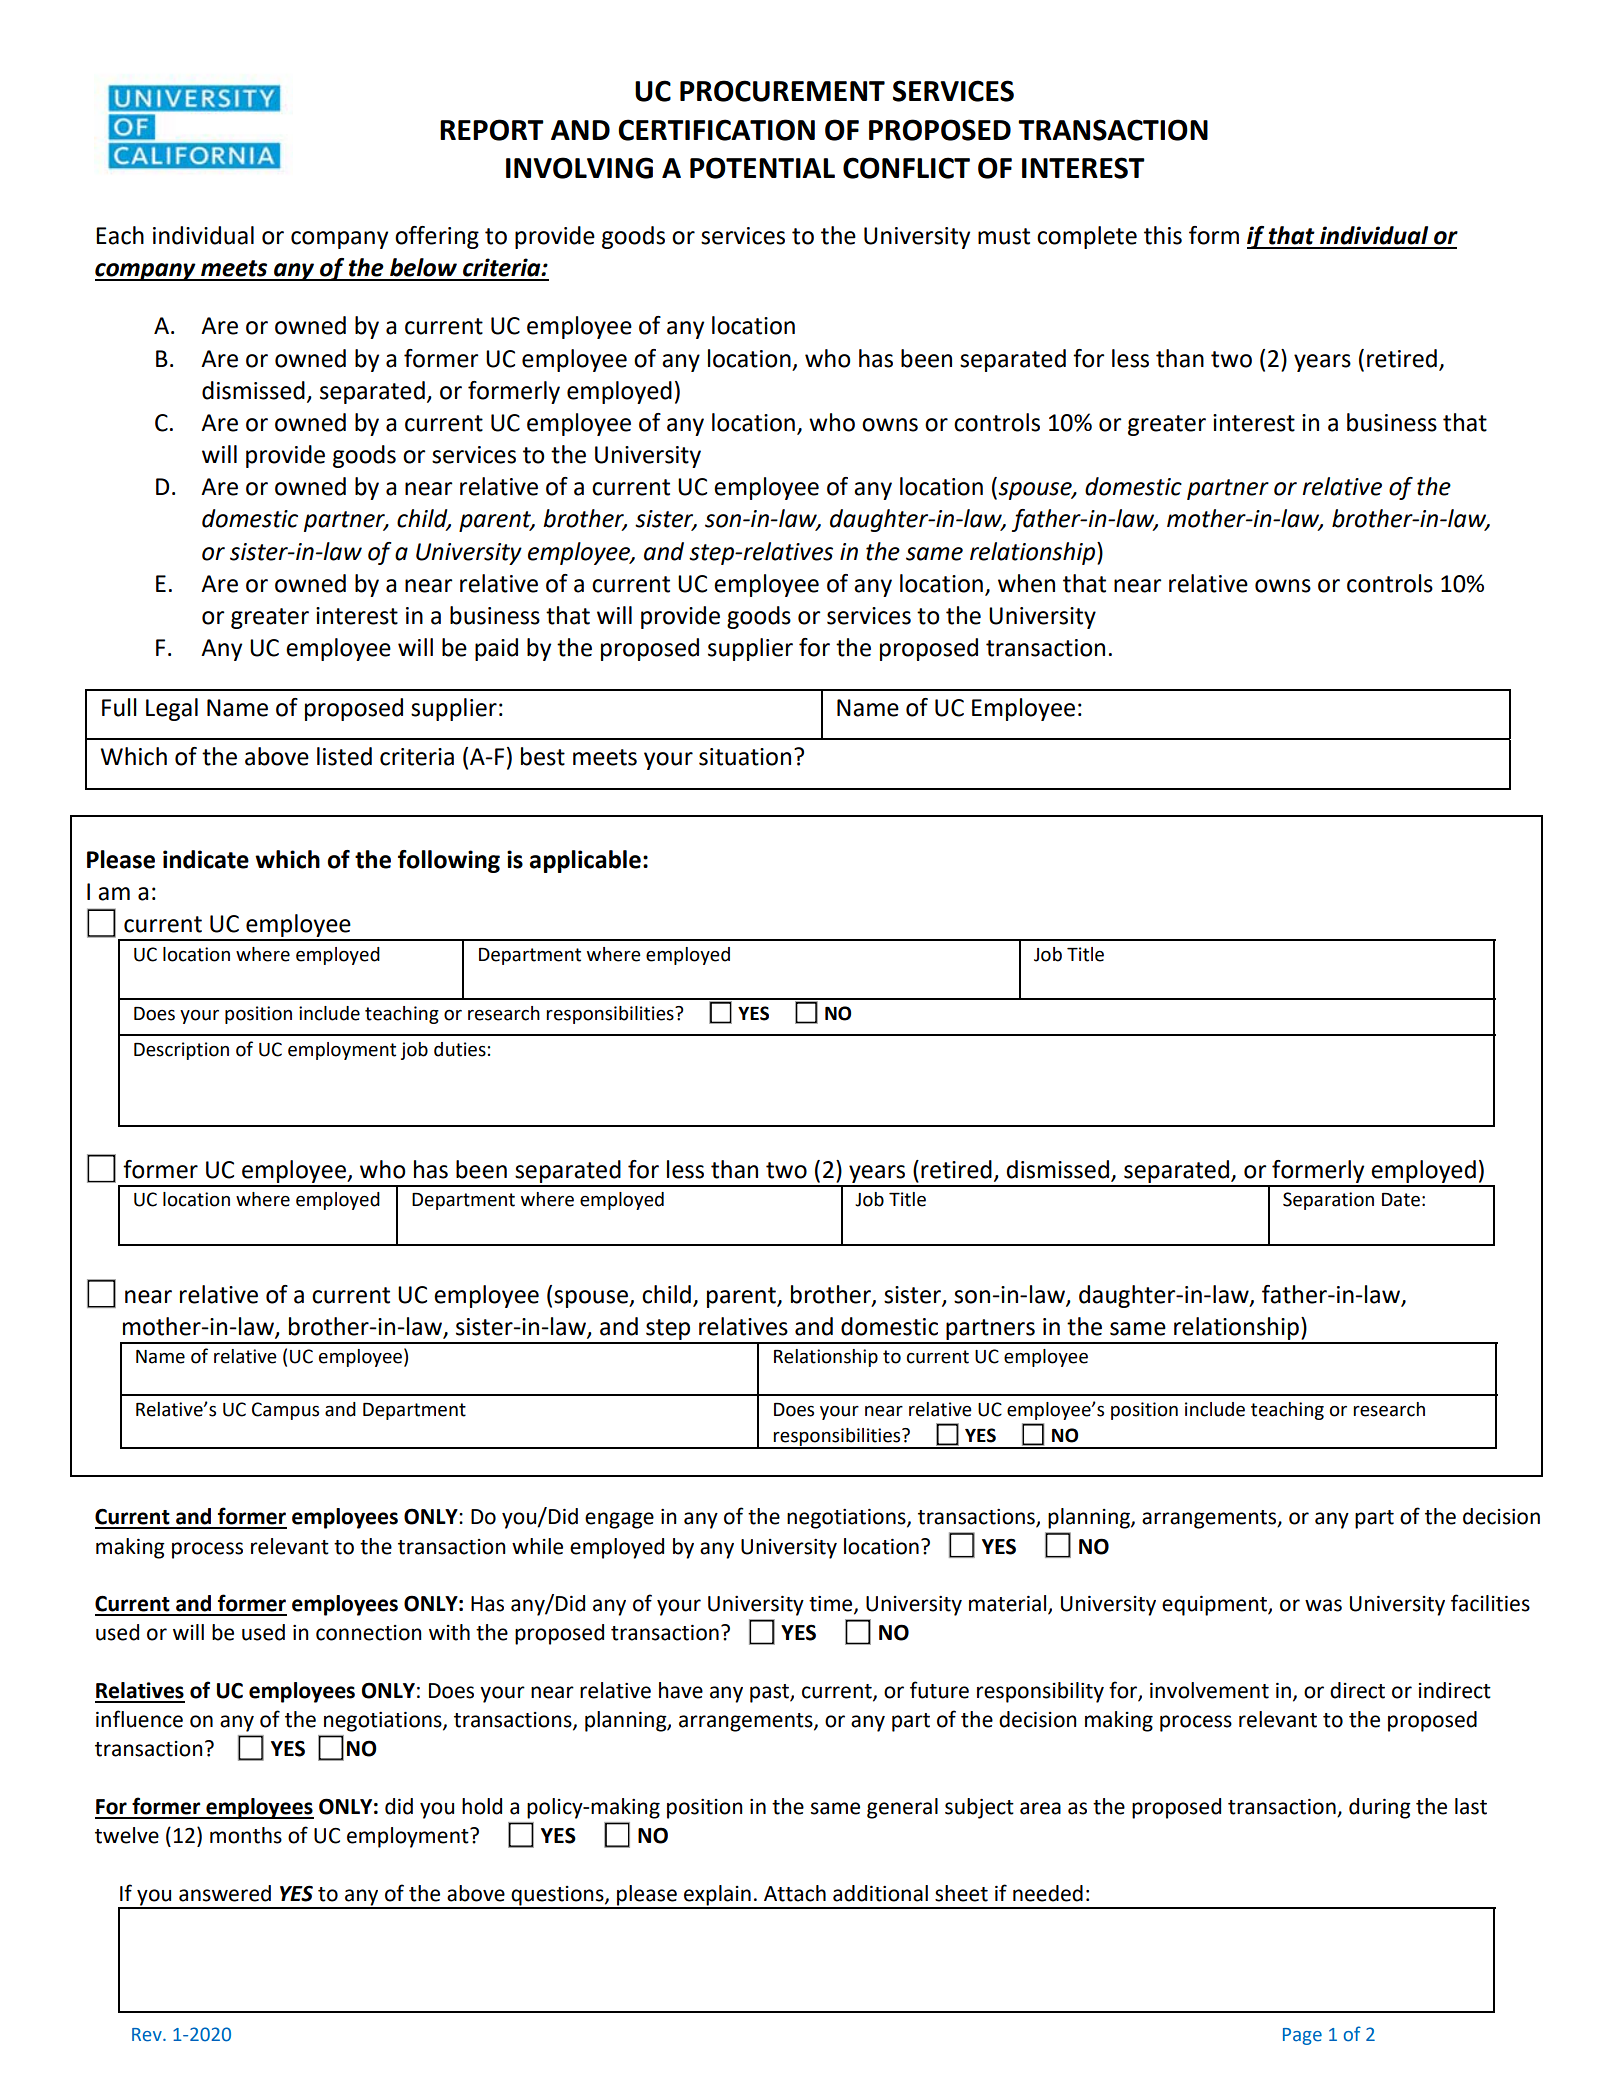 This image has width=1613, height=2088. I want to click on Attach, so click(795, 1893).
